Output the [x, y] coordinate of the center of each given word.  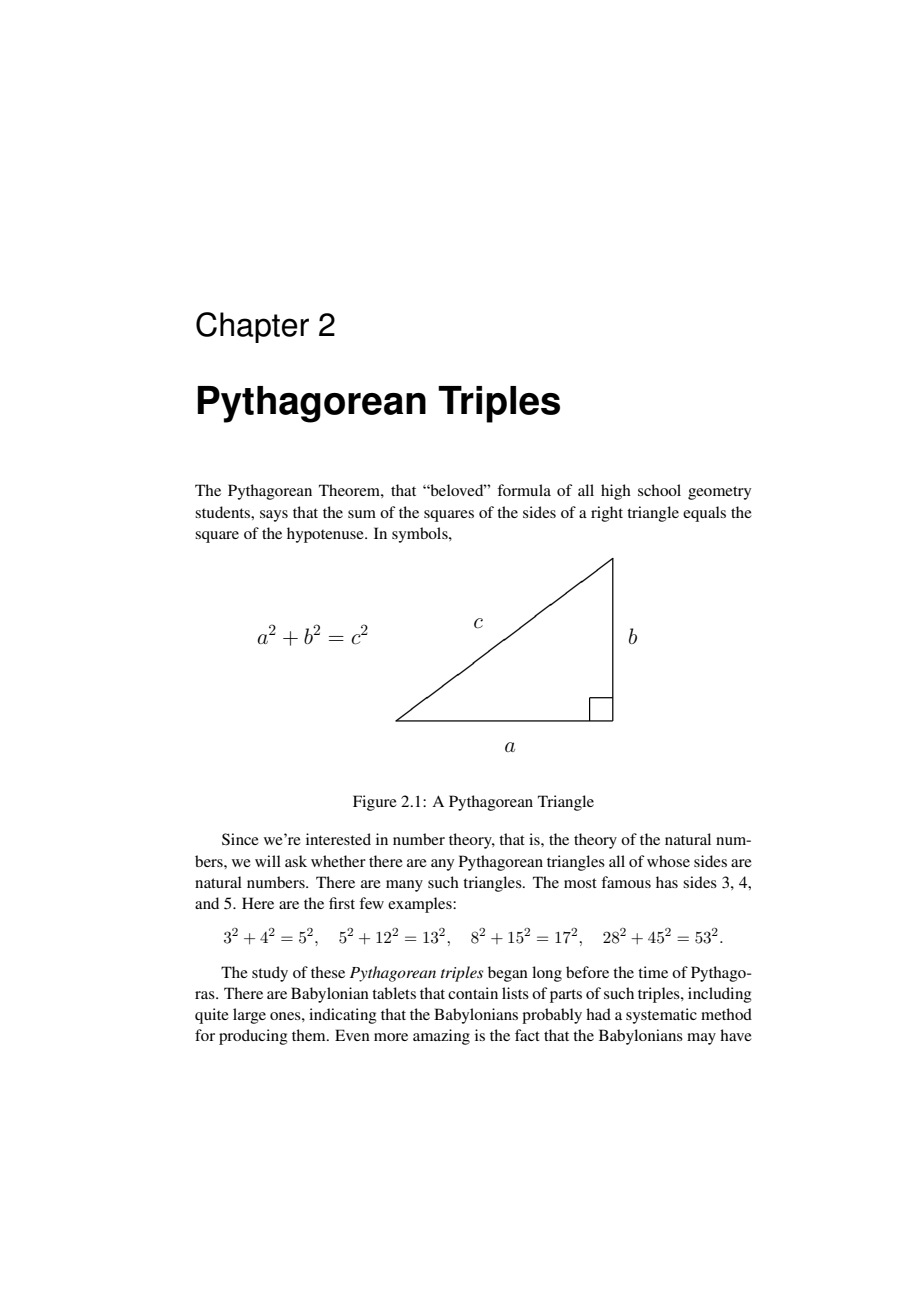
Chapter [252, 327]
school [659, 490]
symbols [421, 535]
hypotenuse [326, 535]
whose [668, 861]
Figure [375, 803]
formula [524, 490]
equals [704, 514]
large [249, 1016]
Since [240, 839]
